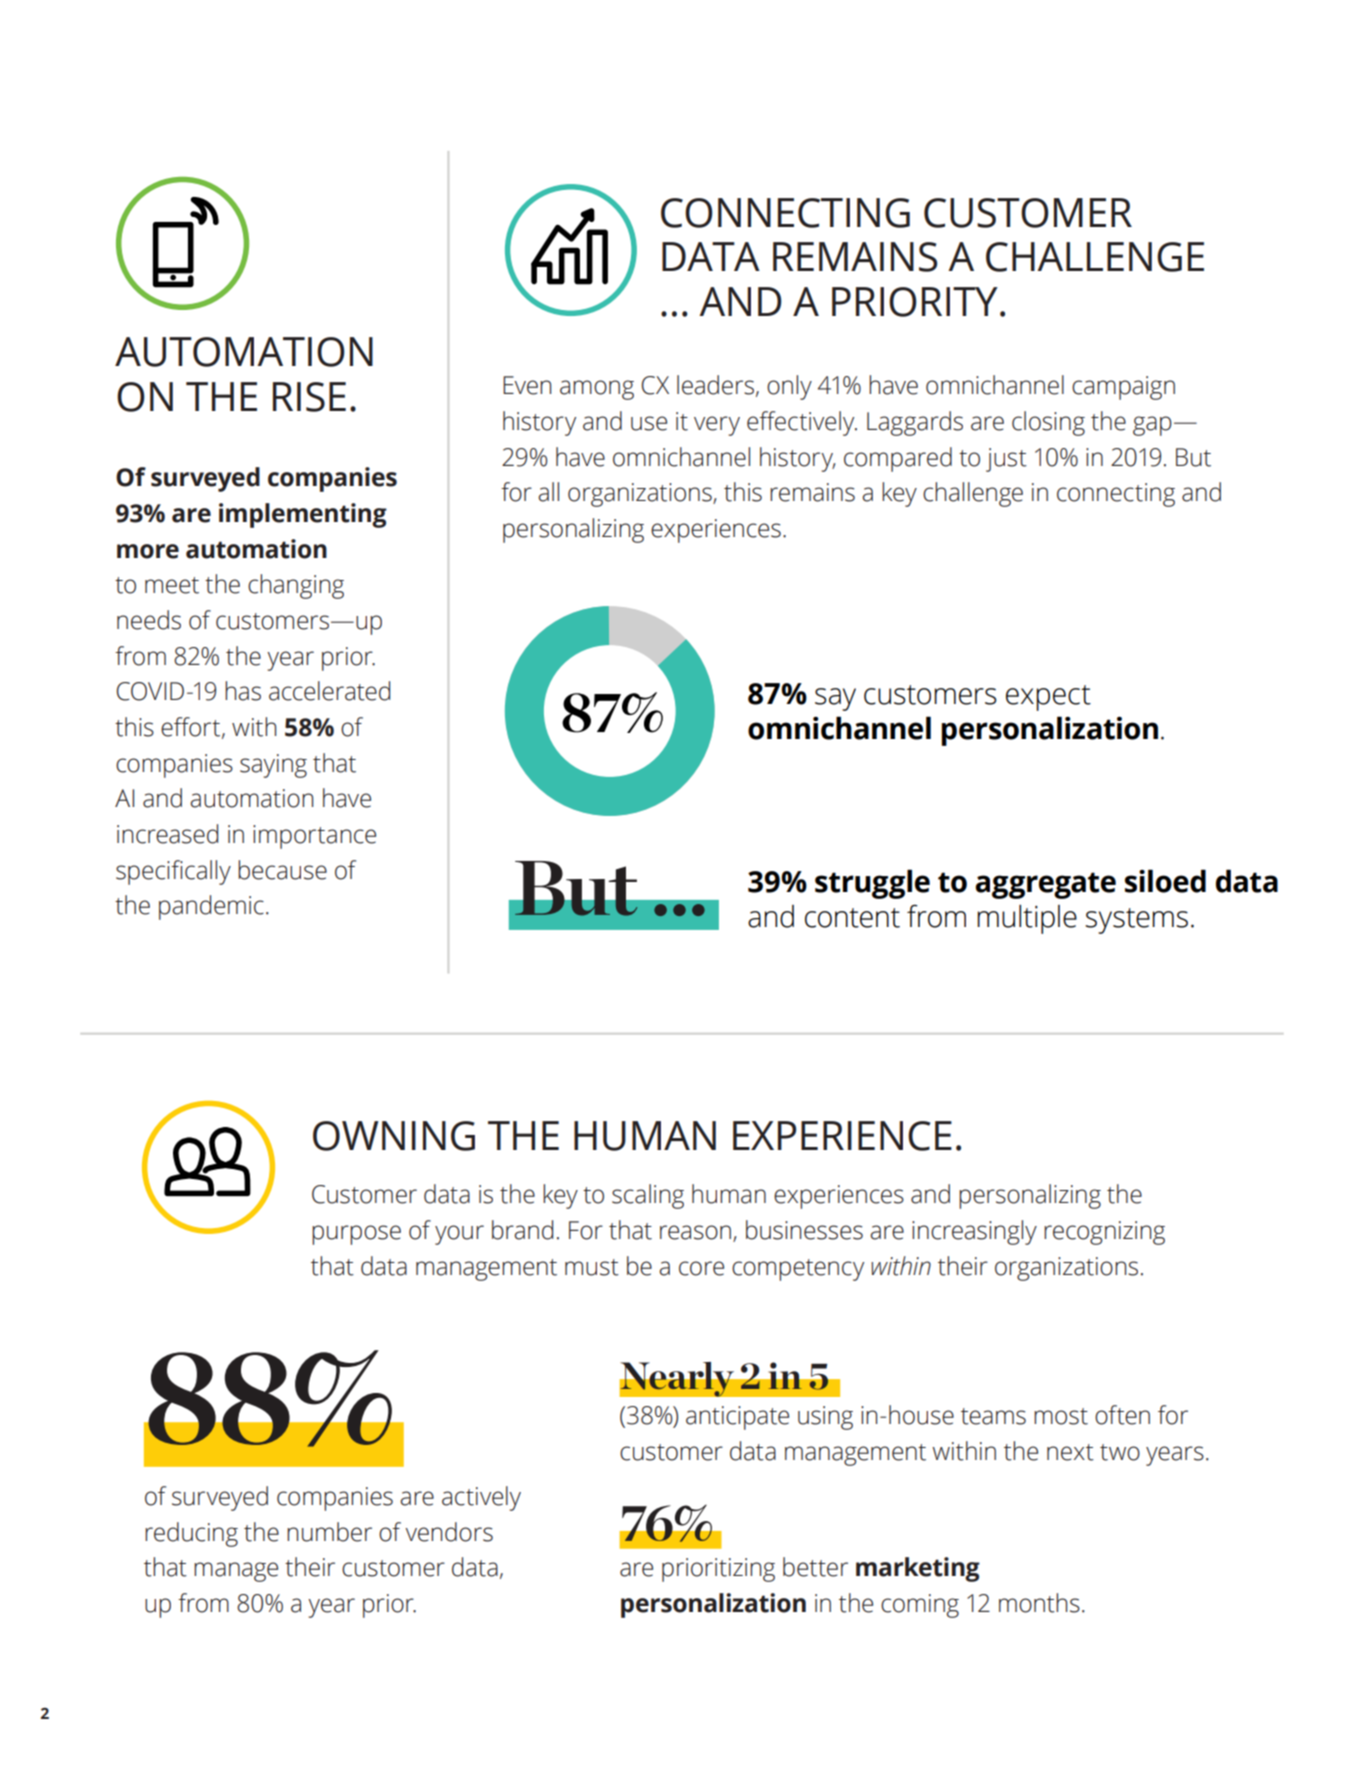  Describe the element at coordinates (394, 1136) in the screenshot. I see `OWNING` at that location.
